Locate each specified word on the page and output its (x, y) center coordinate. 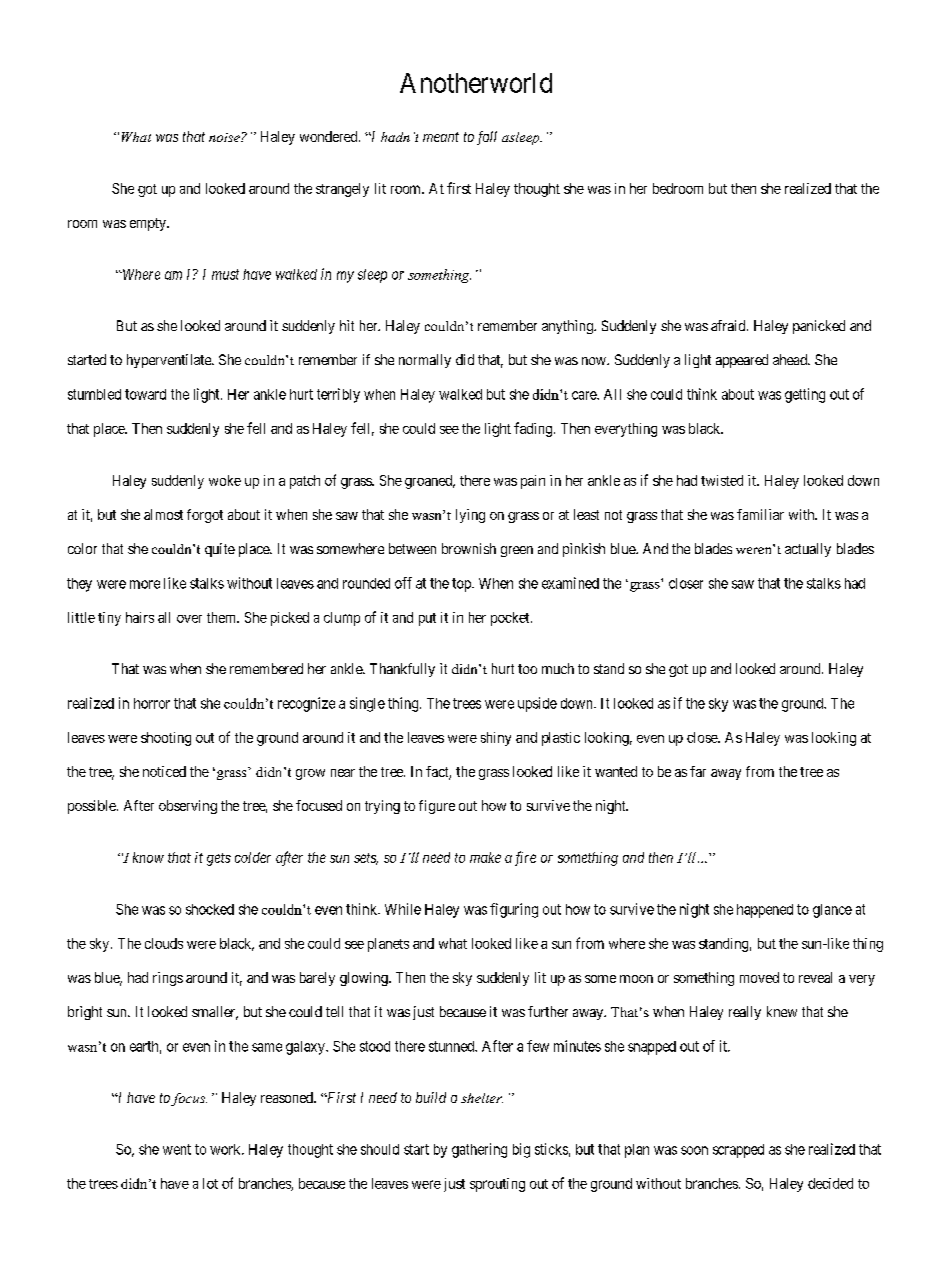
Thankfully (402, 670)
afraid (729, 325)
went (177, 1149)
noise (225, 137)
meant (441, 137)
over (189, 619)
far (698, 771)
